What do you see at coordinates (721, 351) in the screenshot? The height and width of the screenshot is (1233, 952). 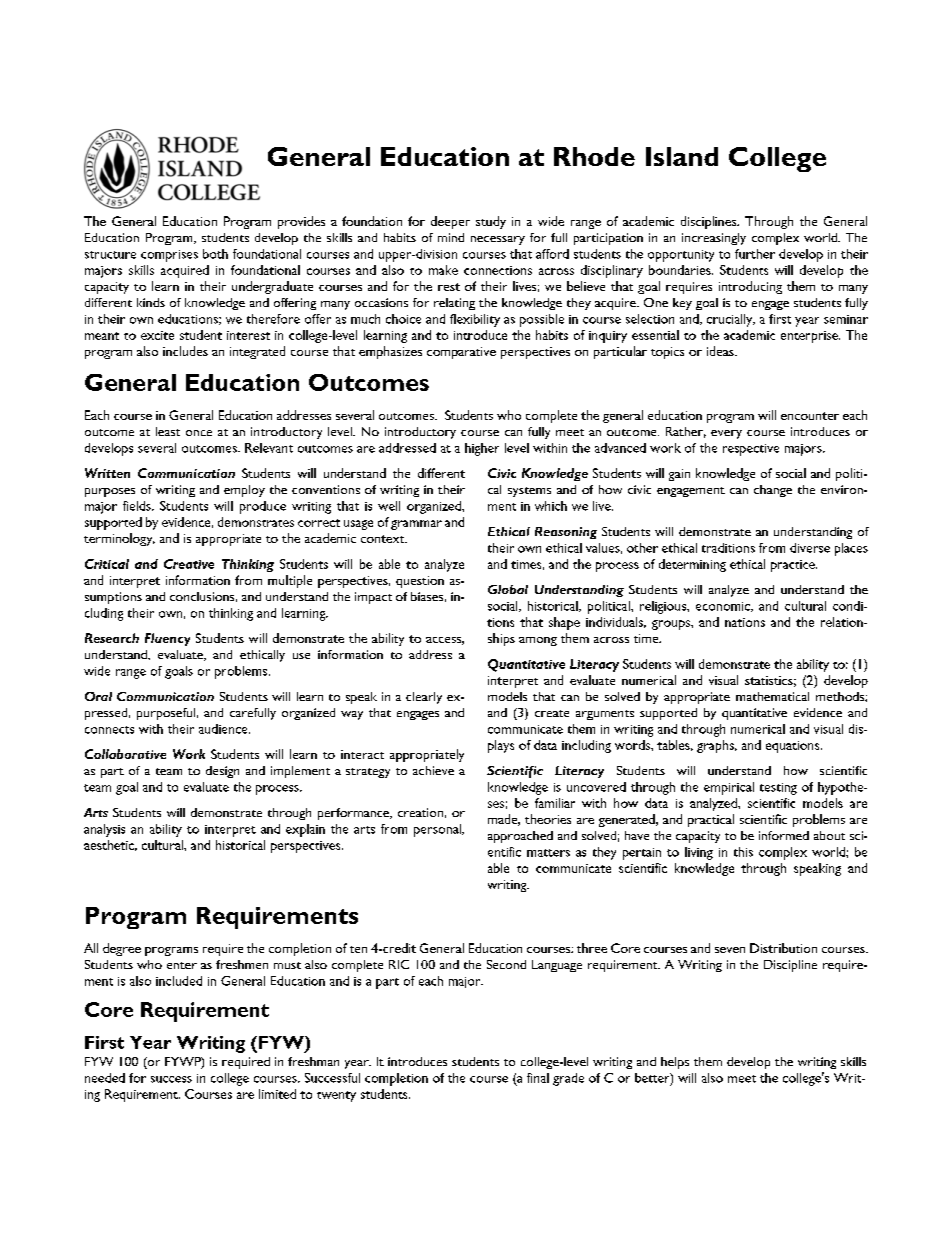 I see `ideas` at bounding box center [721, 351].
